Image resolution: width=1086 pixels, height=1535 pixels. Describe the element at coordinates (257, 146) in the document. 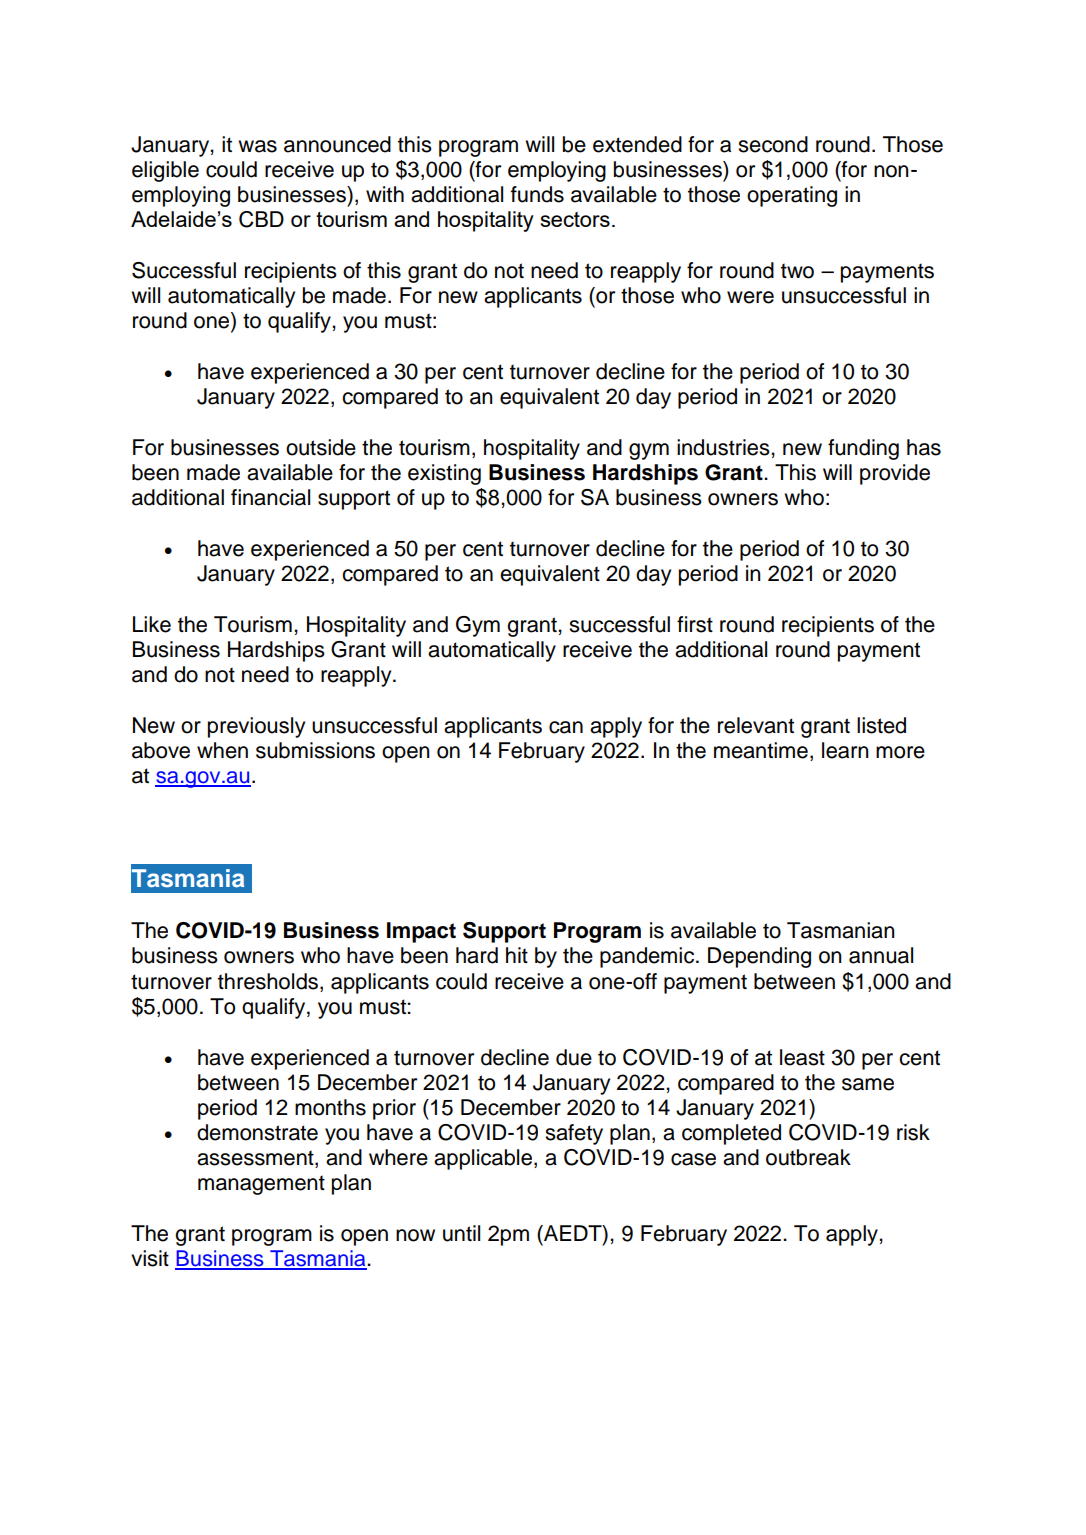

I see `was` at that location.
